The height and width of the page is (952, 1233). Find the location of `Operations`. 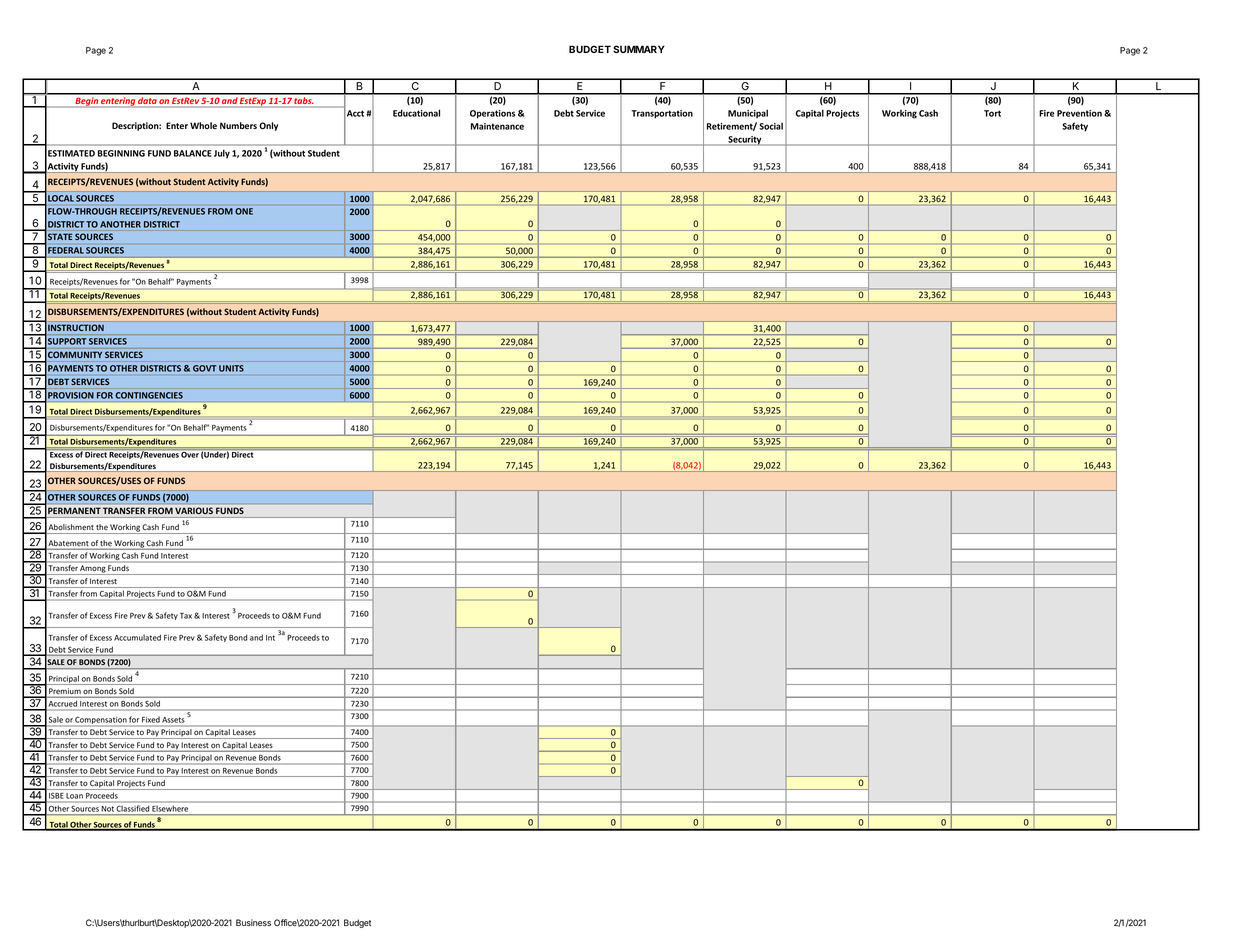

Operations is located at coordinates (492, 114).
